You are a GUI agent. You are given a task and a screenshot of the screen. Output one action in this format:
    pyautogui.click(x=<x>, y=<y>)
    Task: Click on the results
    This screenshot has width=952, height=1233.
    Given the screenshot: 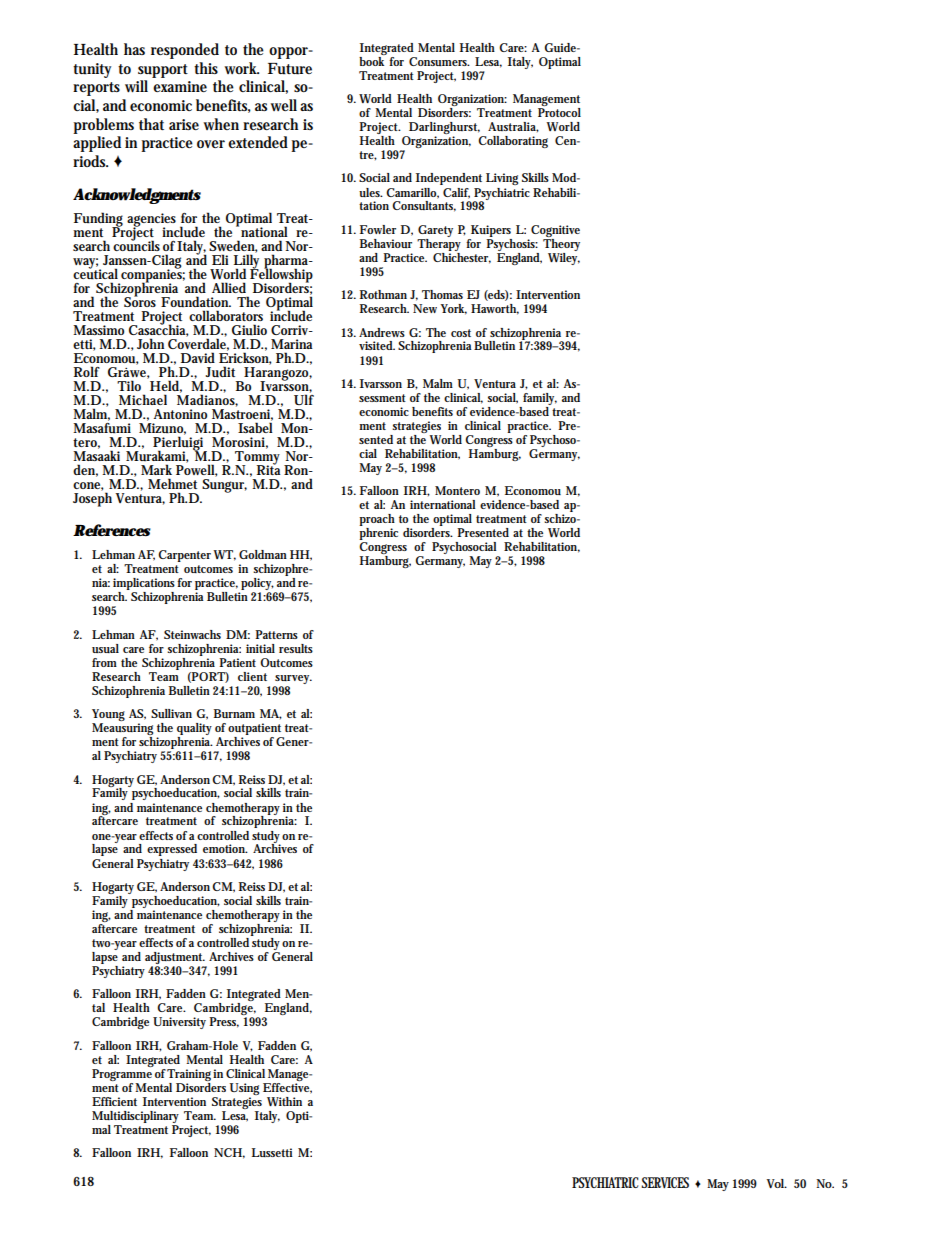 What is the action you would take?
    pyautogui.click(x=296, y=648)
